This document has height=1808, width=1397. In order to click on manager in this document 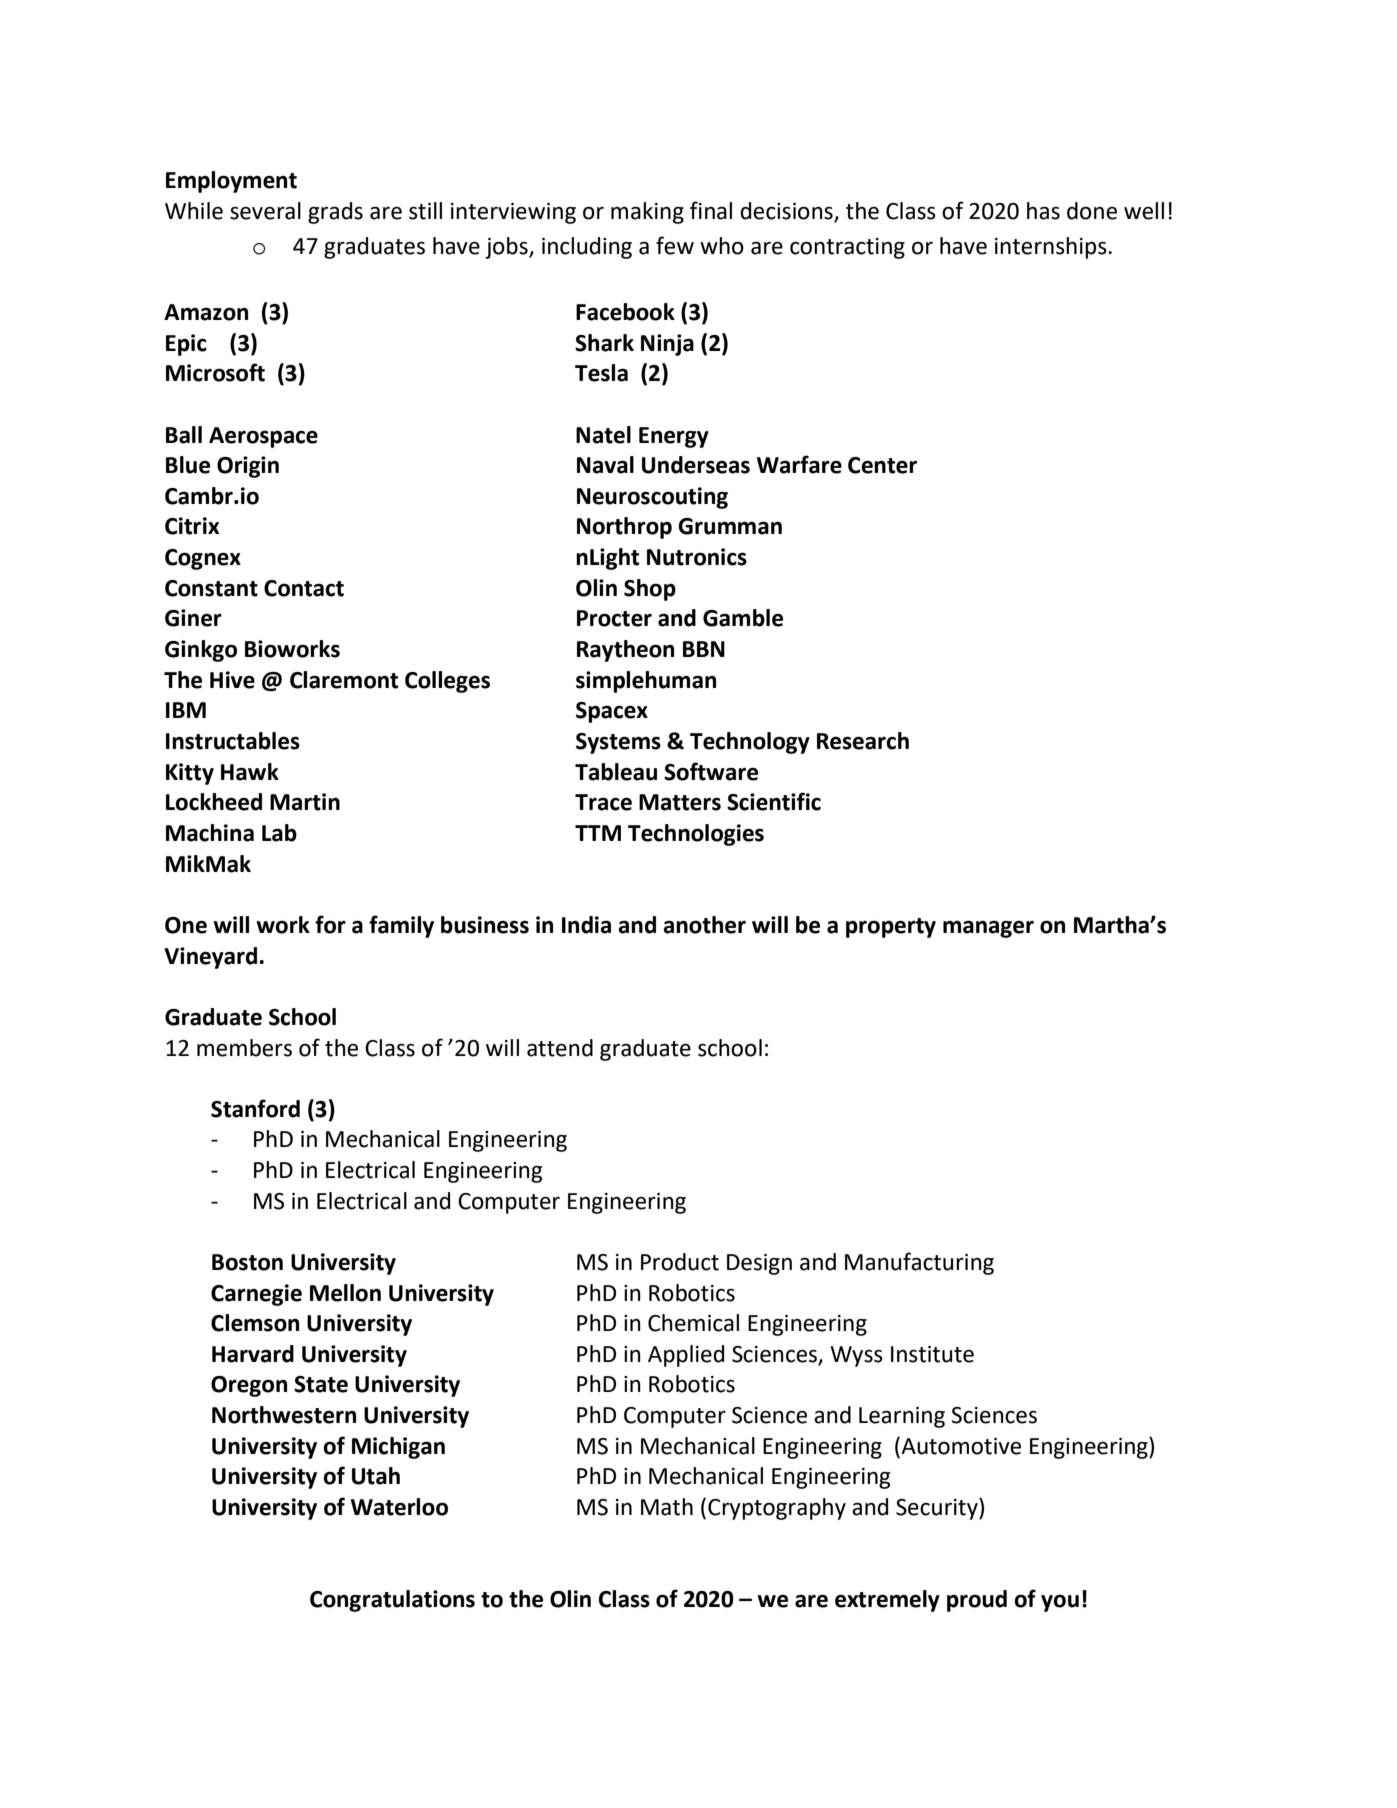, I will do `click(988, 929)`.
